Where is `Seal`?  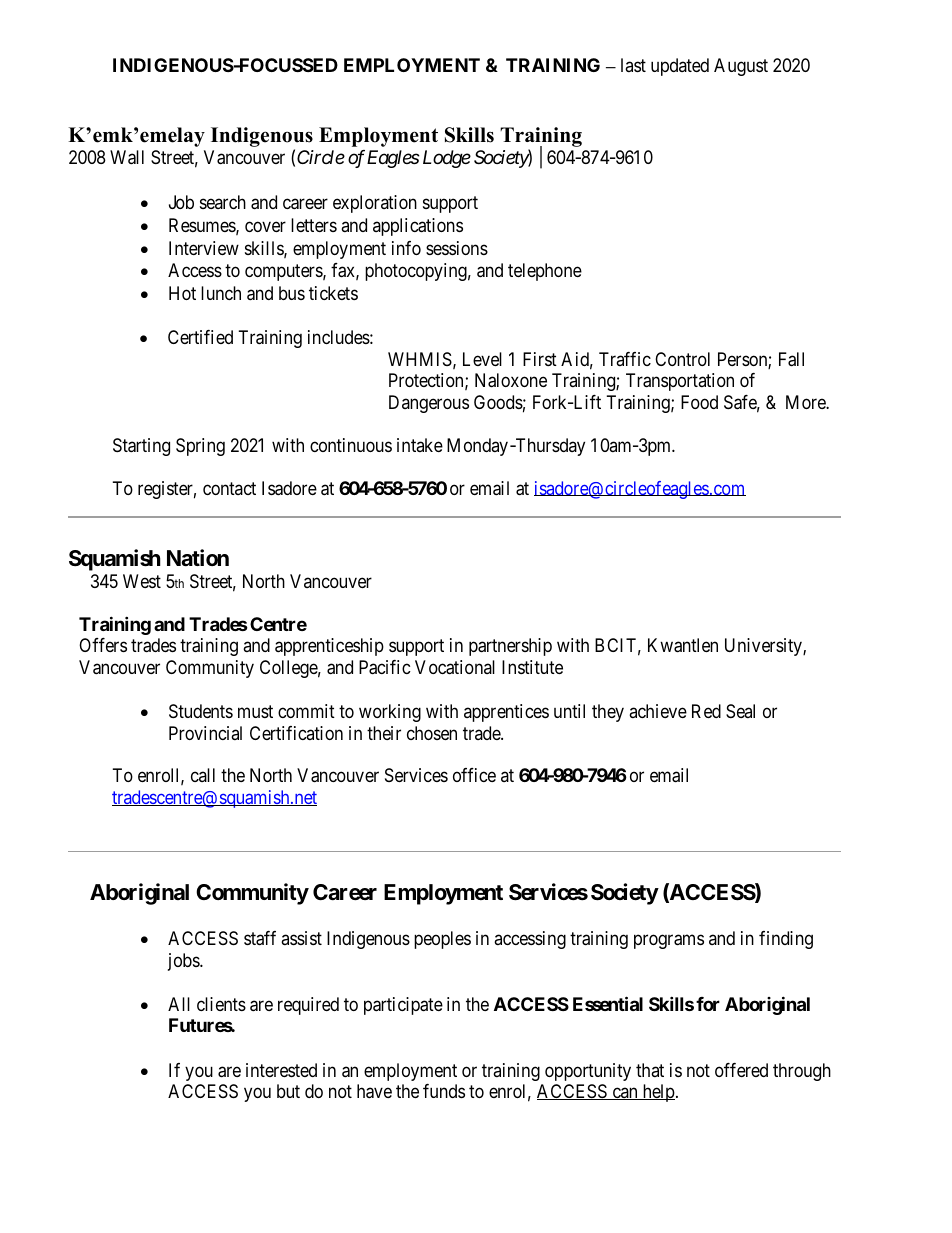
Seal is located at coordinates (740, 711).
